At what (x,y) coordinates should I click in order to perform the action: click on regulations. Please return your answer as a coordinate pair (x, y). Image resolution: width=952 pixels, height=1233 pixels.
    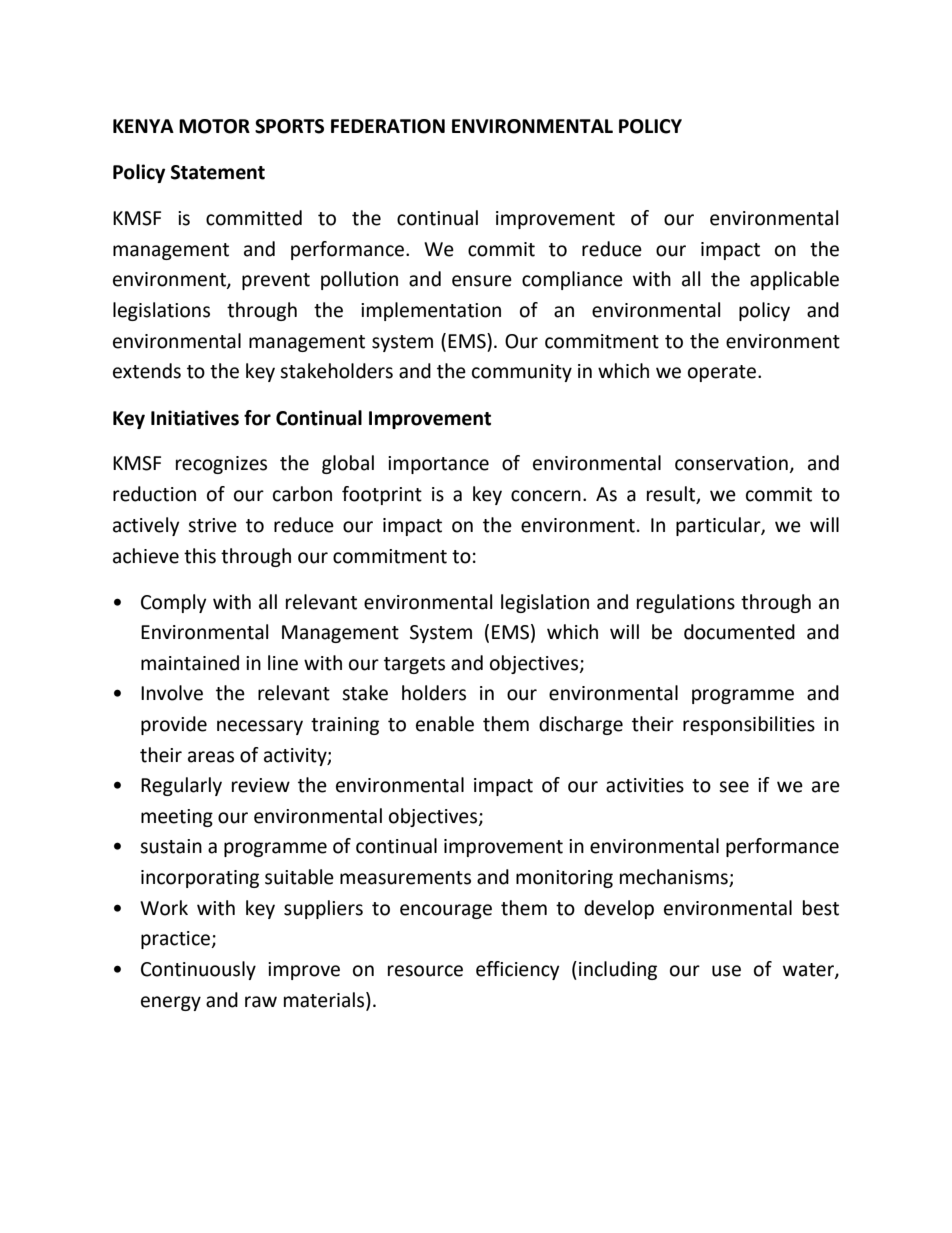
    Looking at the image, I should click on (686, 603).
